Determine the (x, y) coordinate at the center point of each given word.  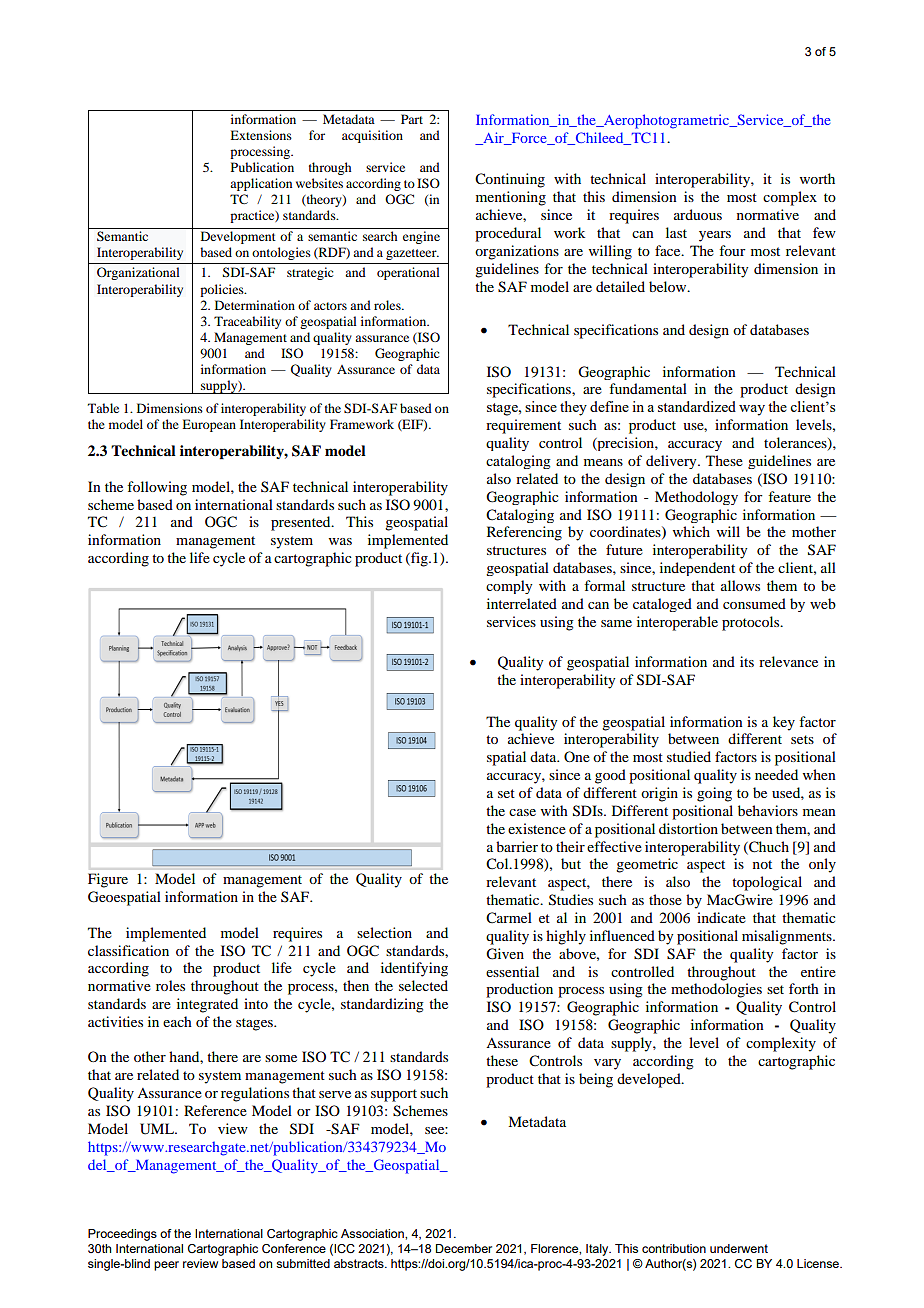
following (157, 488)
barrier (517, 846)
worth (817, 178)
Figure (108, 880)
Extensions (261, 135)
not (762, 864)
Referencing (524, 533)
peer (166, 1266)
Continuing (510, 180)
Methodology (696, 498)
